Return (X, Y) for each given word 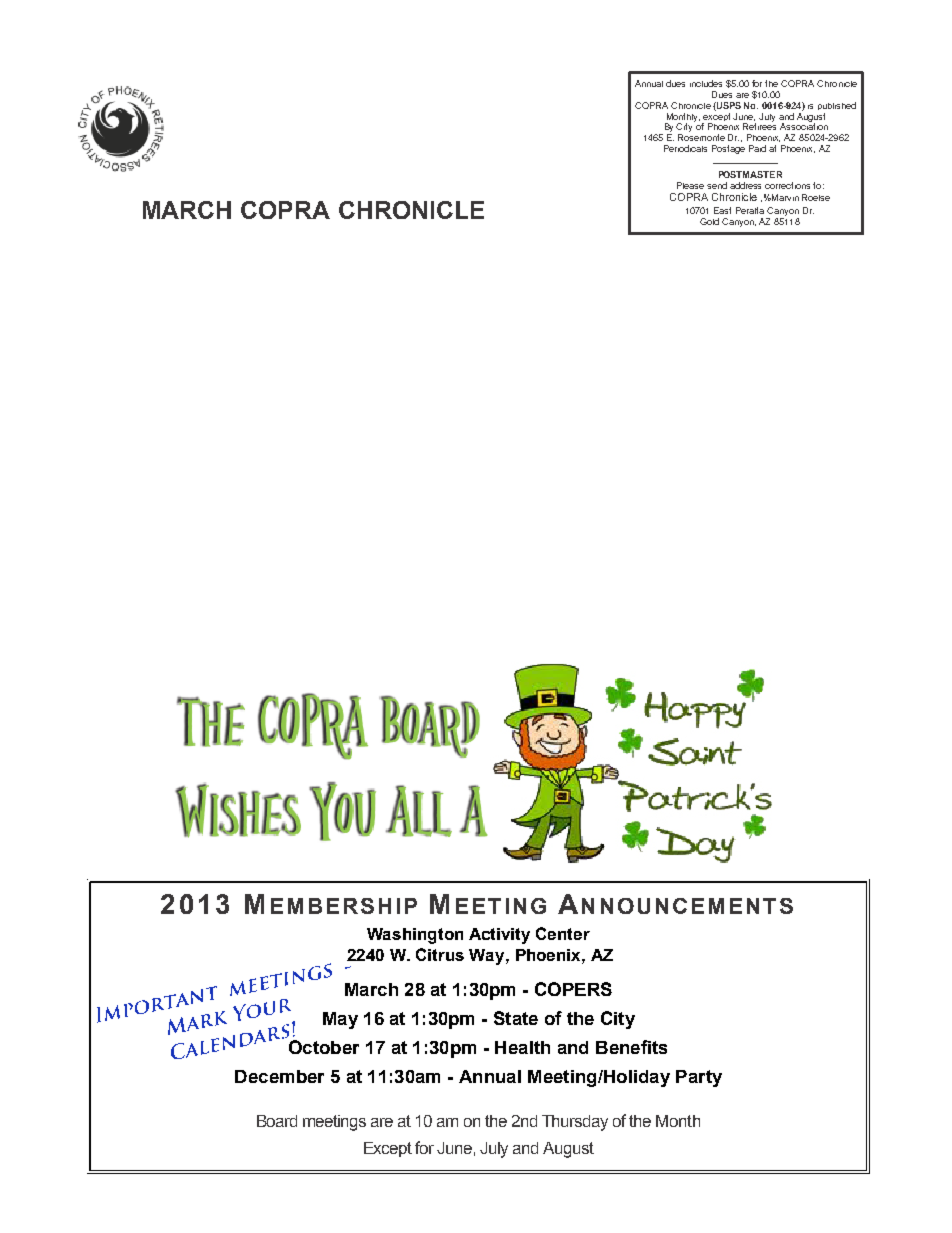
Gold (709, 221)
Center (563, 933)
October (324, 1047)
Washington (415, 936)
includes (706, 83)
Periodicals (685, 148)
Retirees (759, 125)
